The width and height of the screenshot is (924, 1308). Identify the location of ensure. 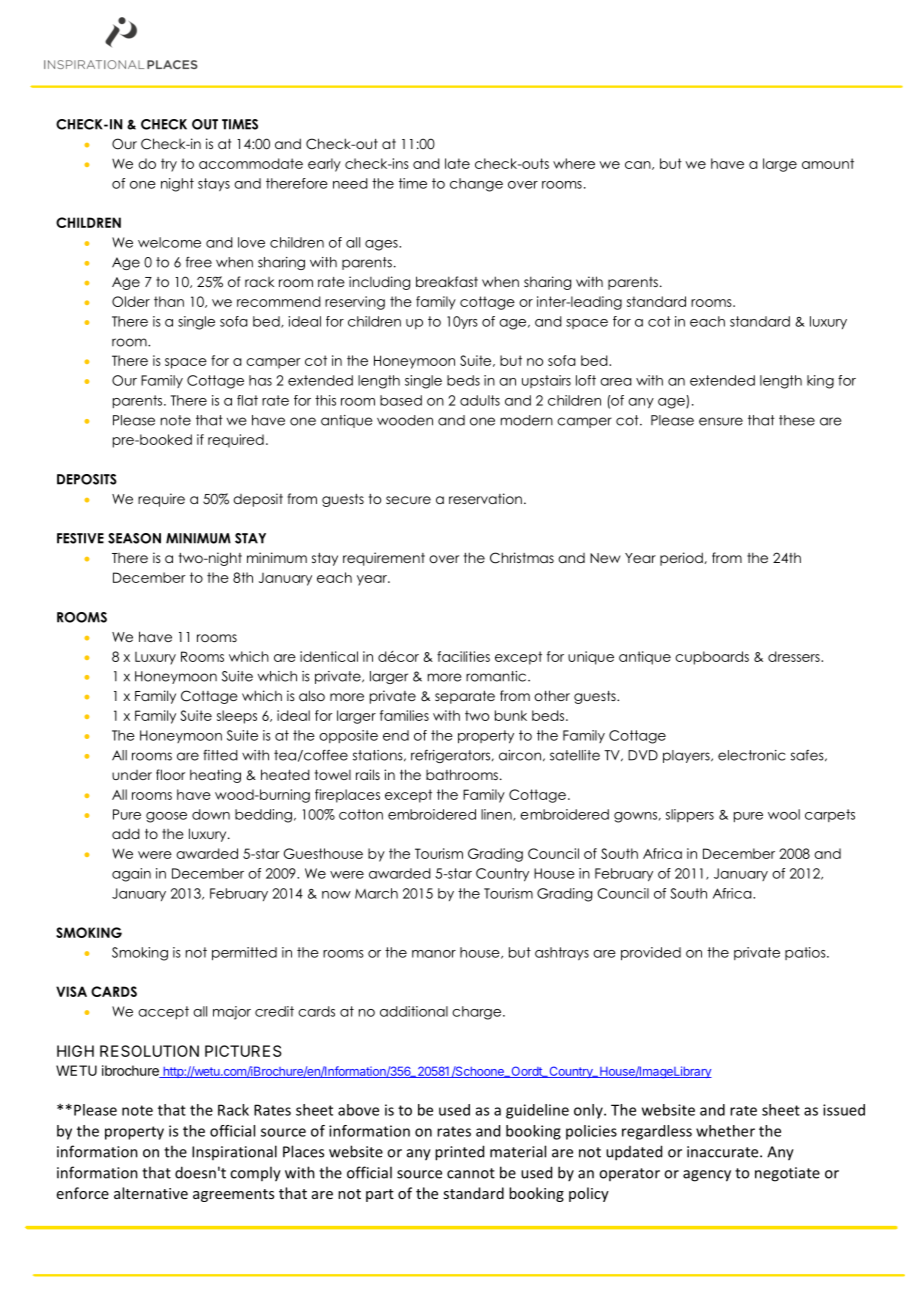
(721, 421).
